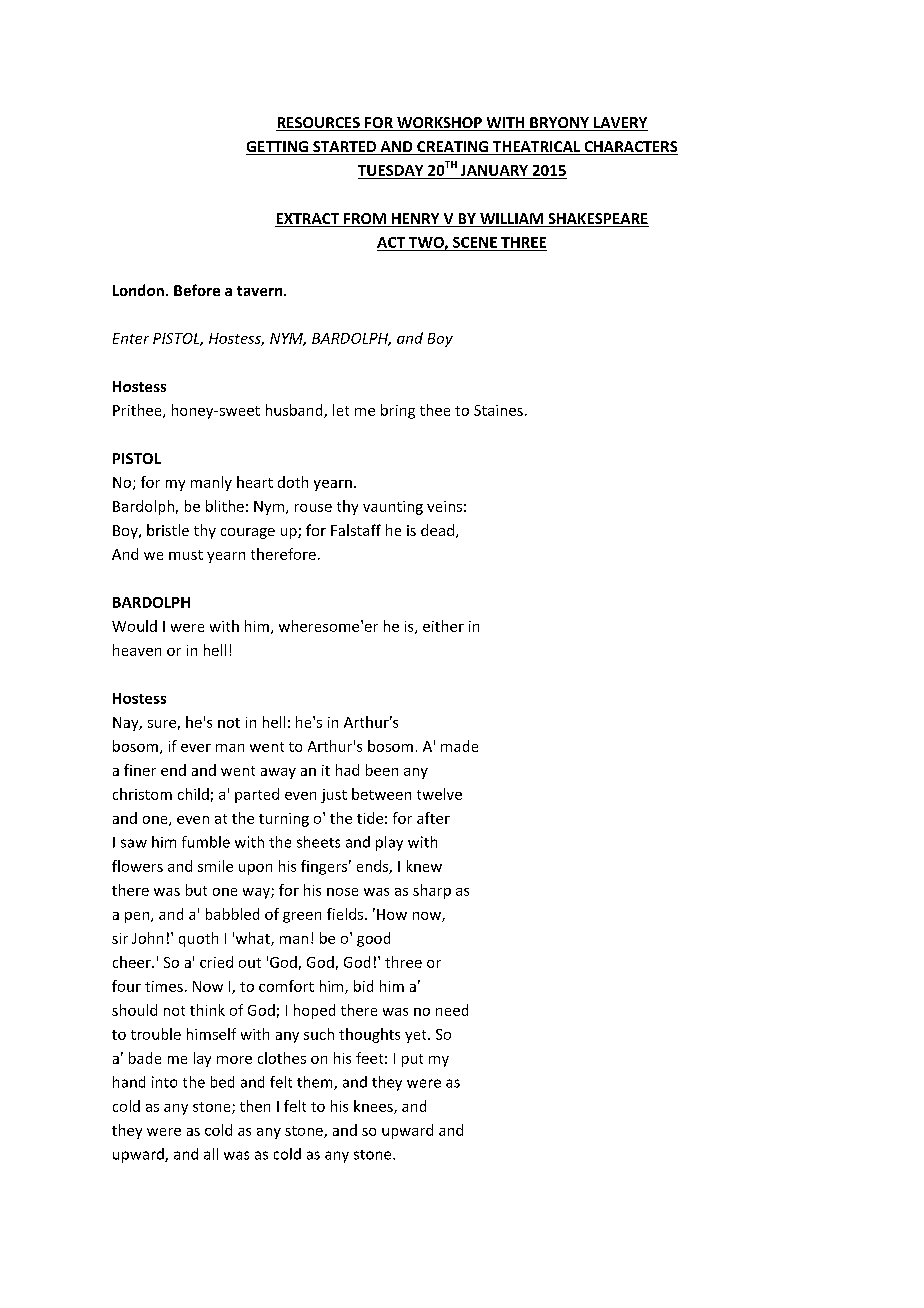  I want to click on all, so click(211, 1154).
